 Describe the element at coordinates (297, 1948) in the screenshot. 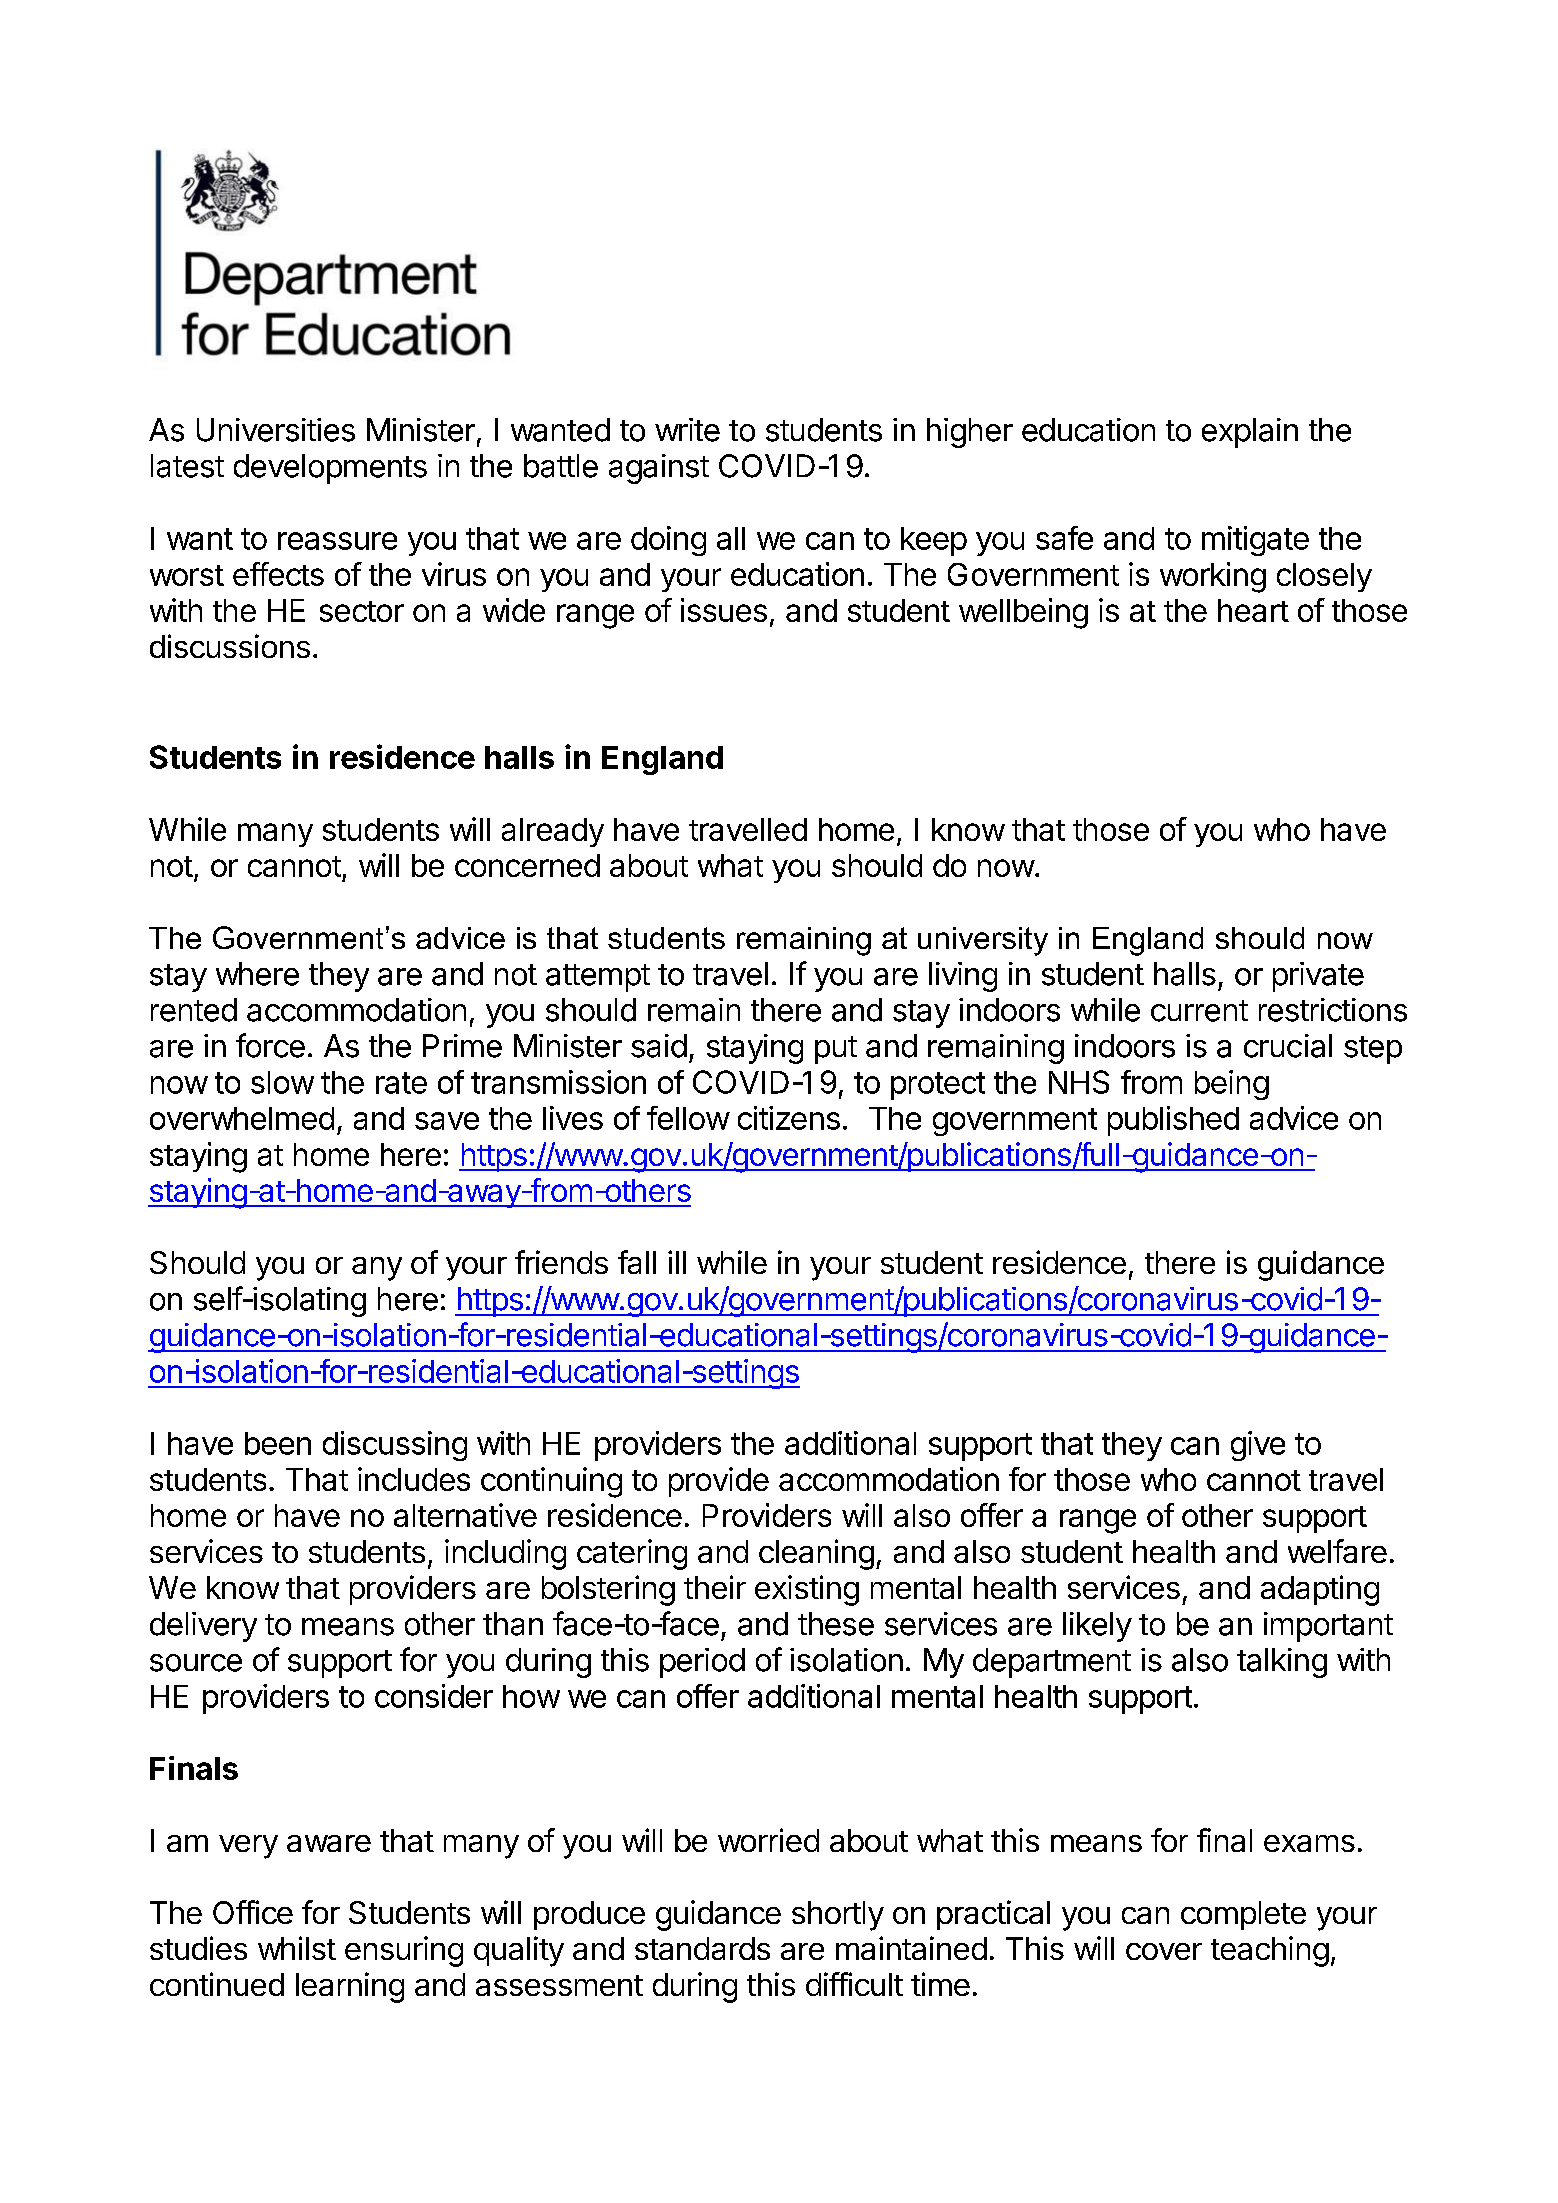

I see `whilst` at that location.
